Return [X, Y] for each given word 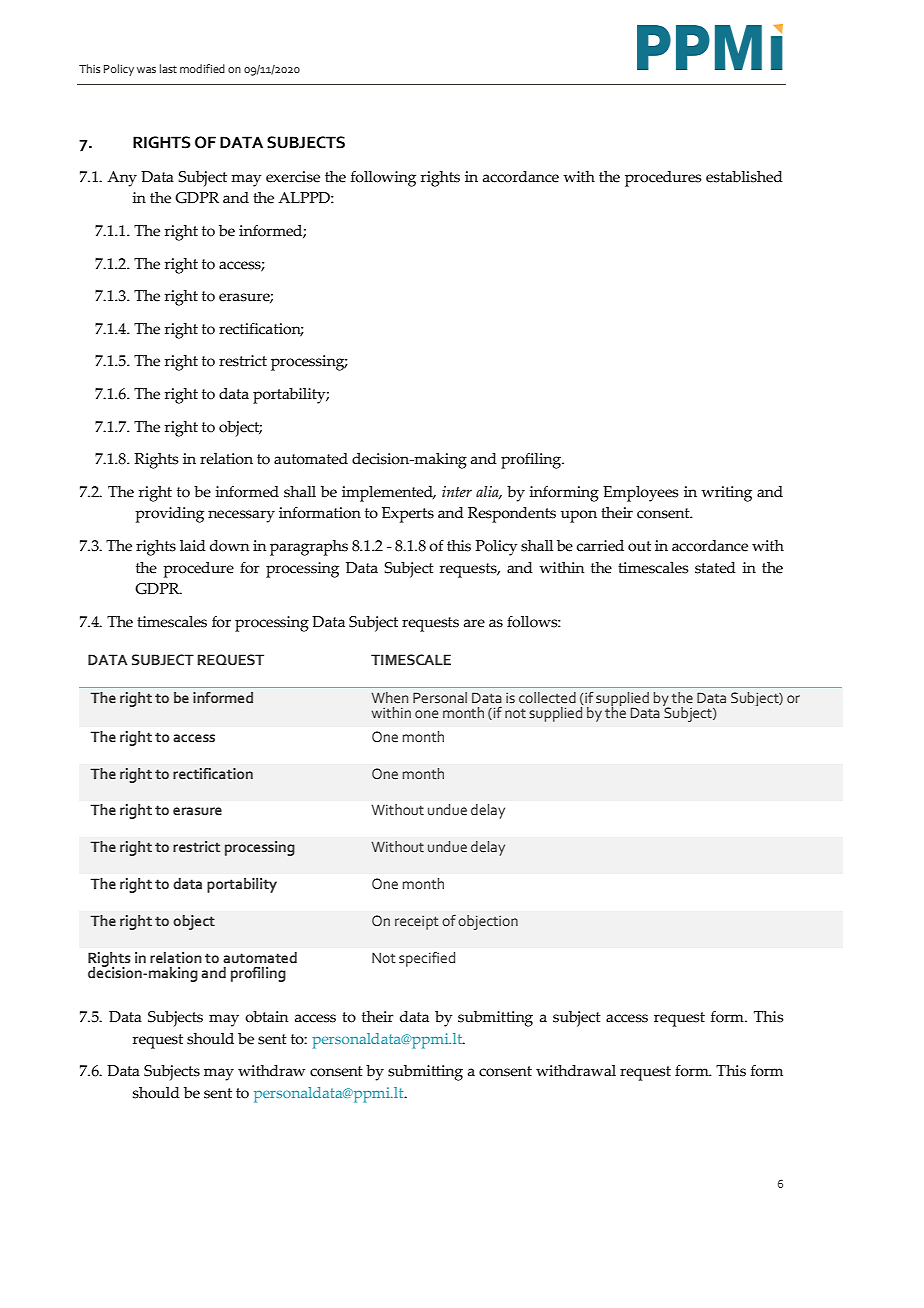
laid [193, 546]
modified [202, 68]
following [383, 179]
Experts [408, 515]
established [744, 177]
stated [715, 568]
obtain [266, 1017]
